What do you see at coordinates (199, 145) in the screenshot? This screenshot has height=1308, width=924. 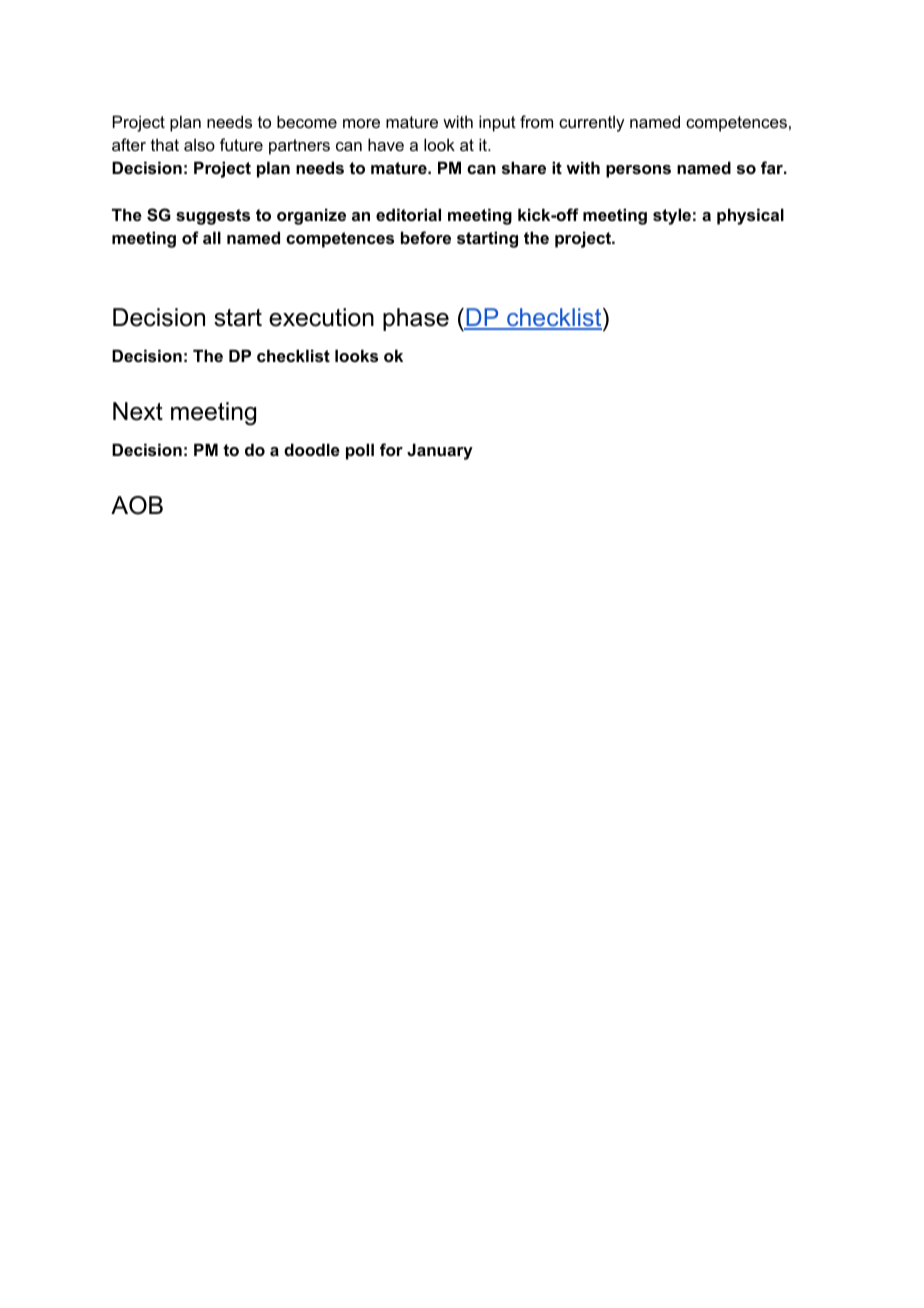 I see `also` at bounding box center [199, 145].
